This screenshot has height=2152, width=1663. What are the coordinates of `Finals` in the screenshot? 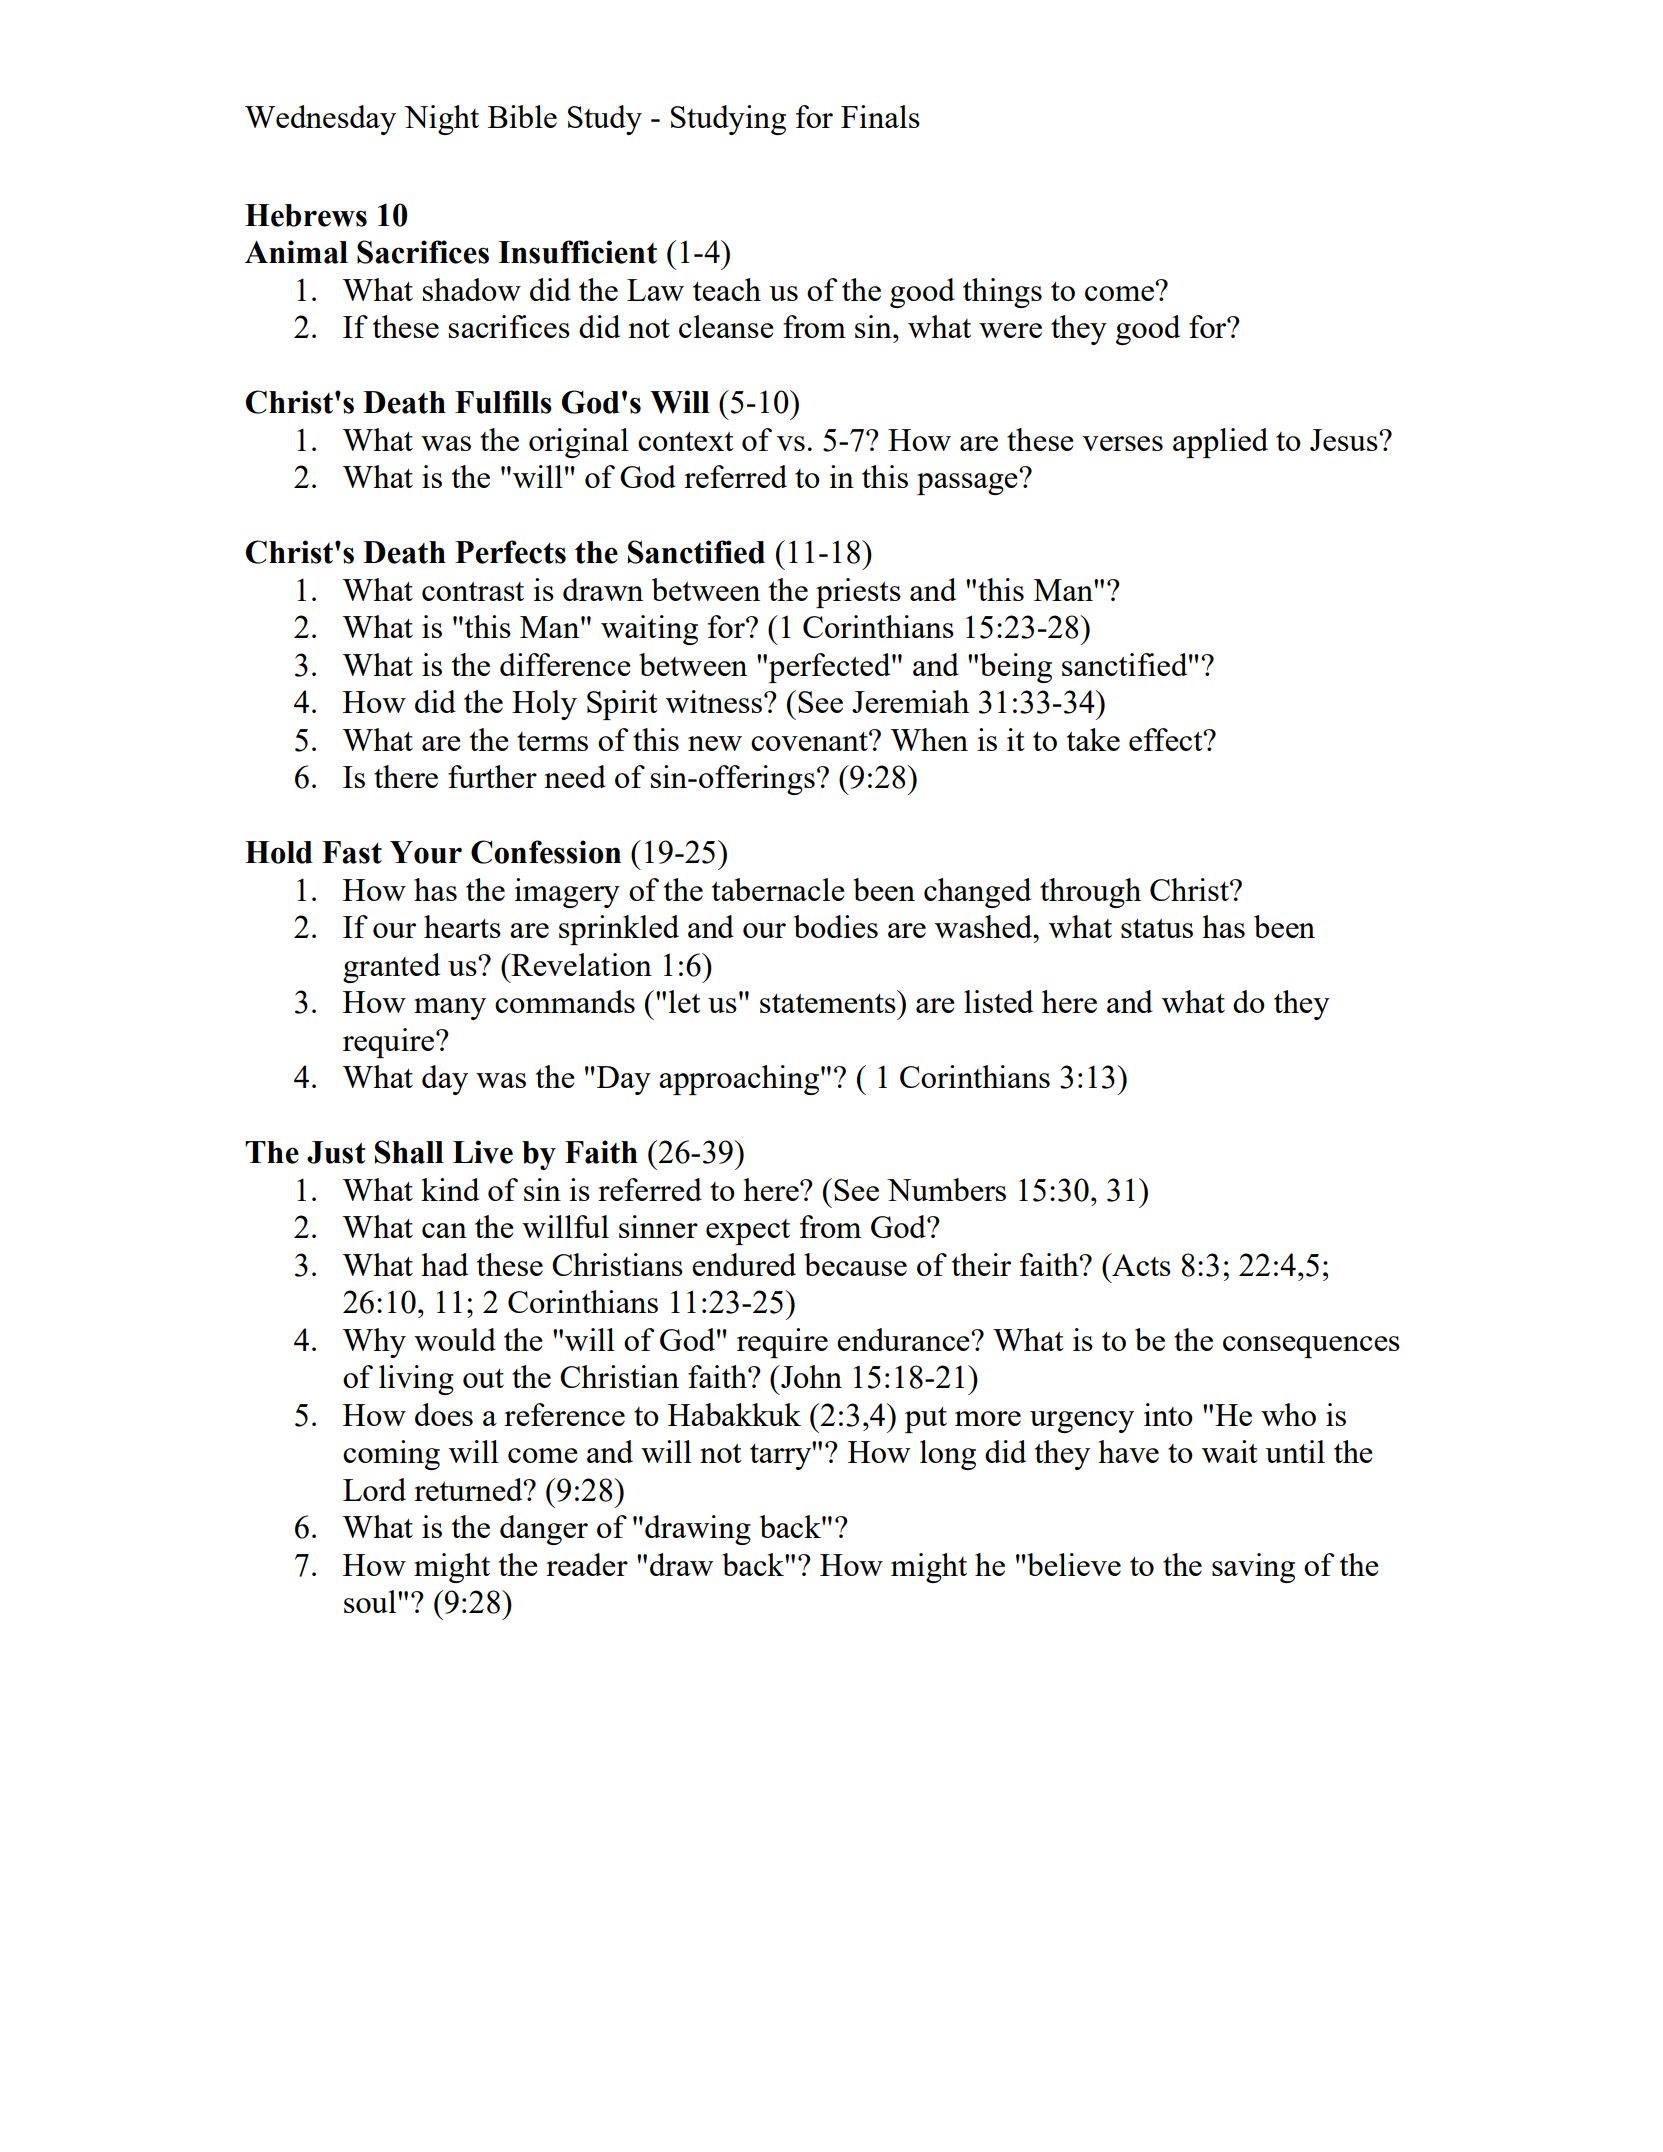 It's located at (880, 116).
